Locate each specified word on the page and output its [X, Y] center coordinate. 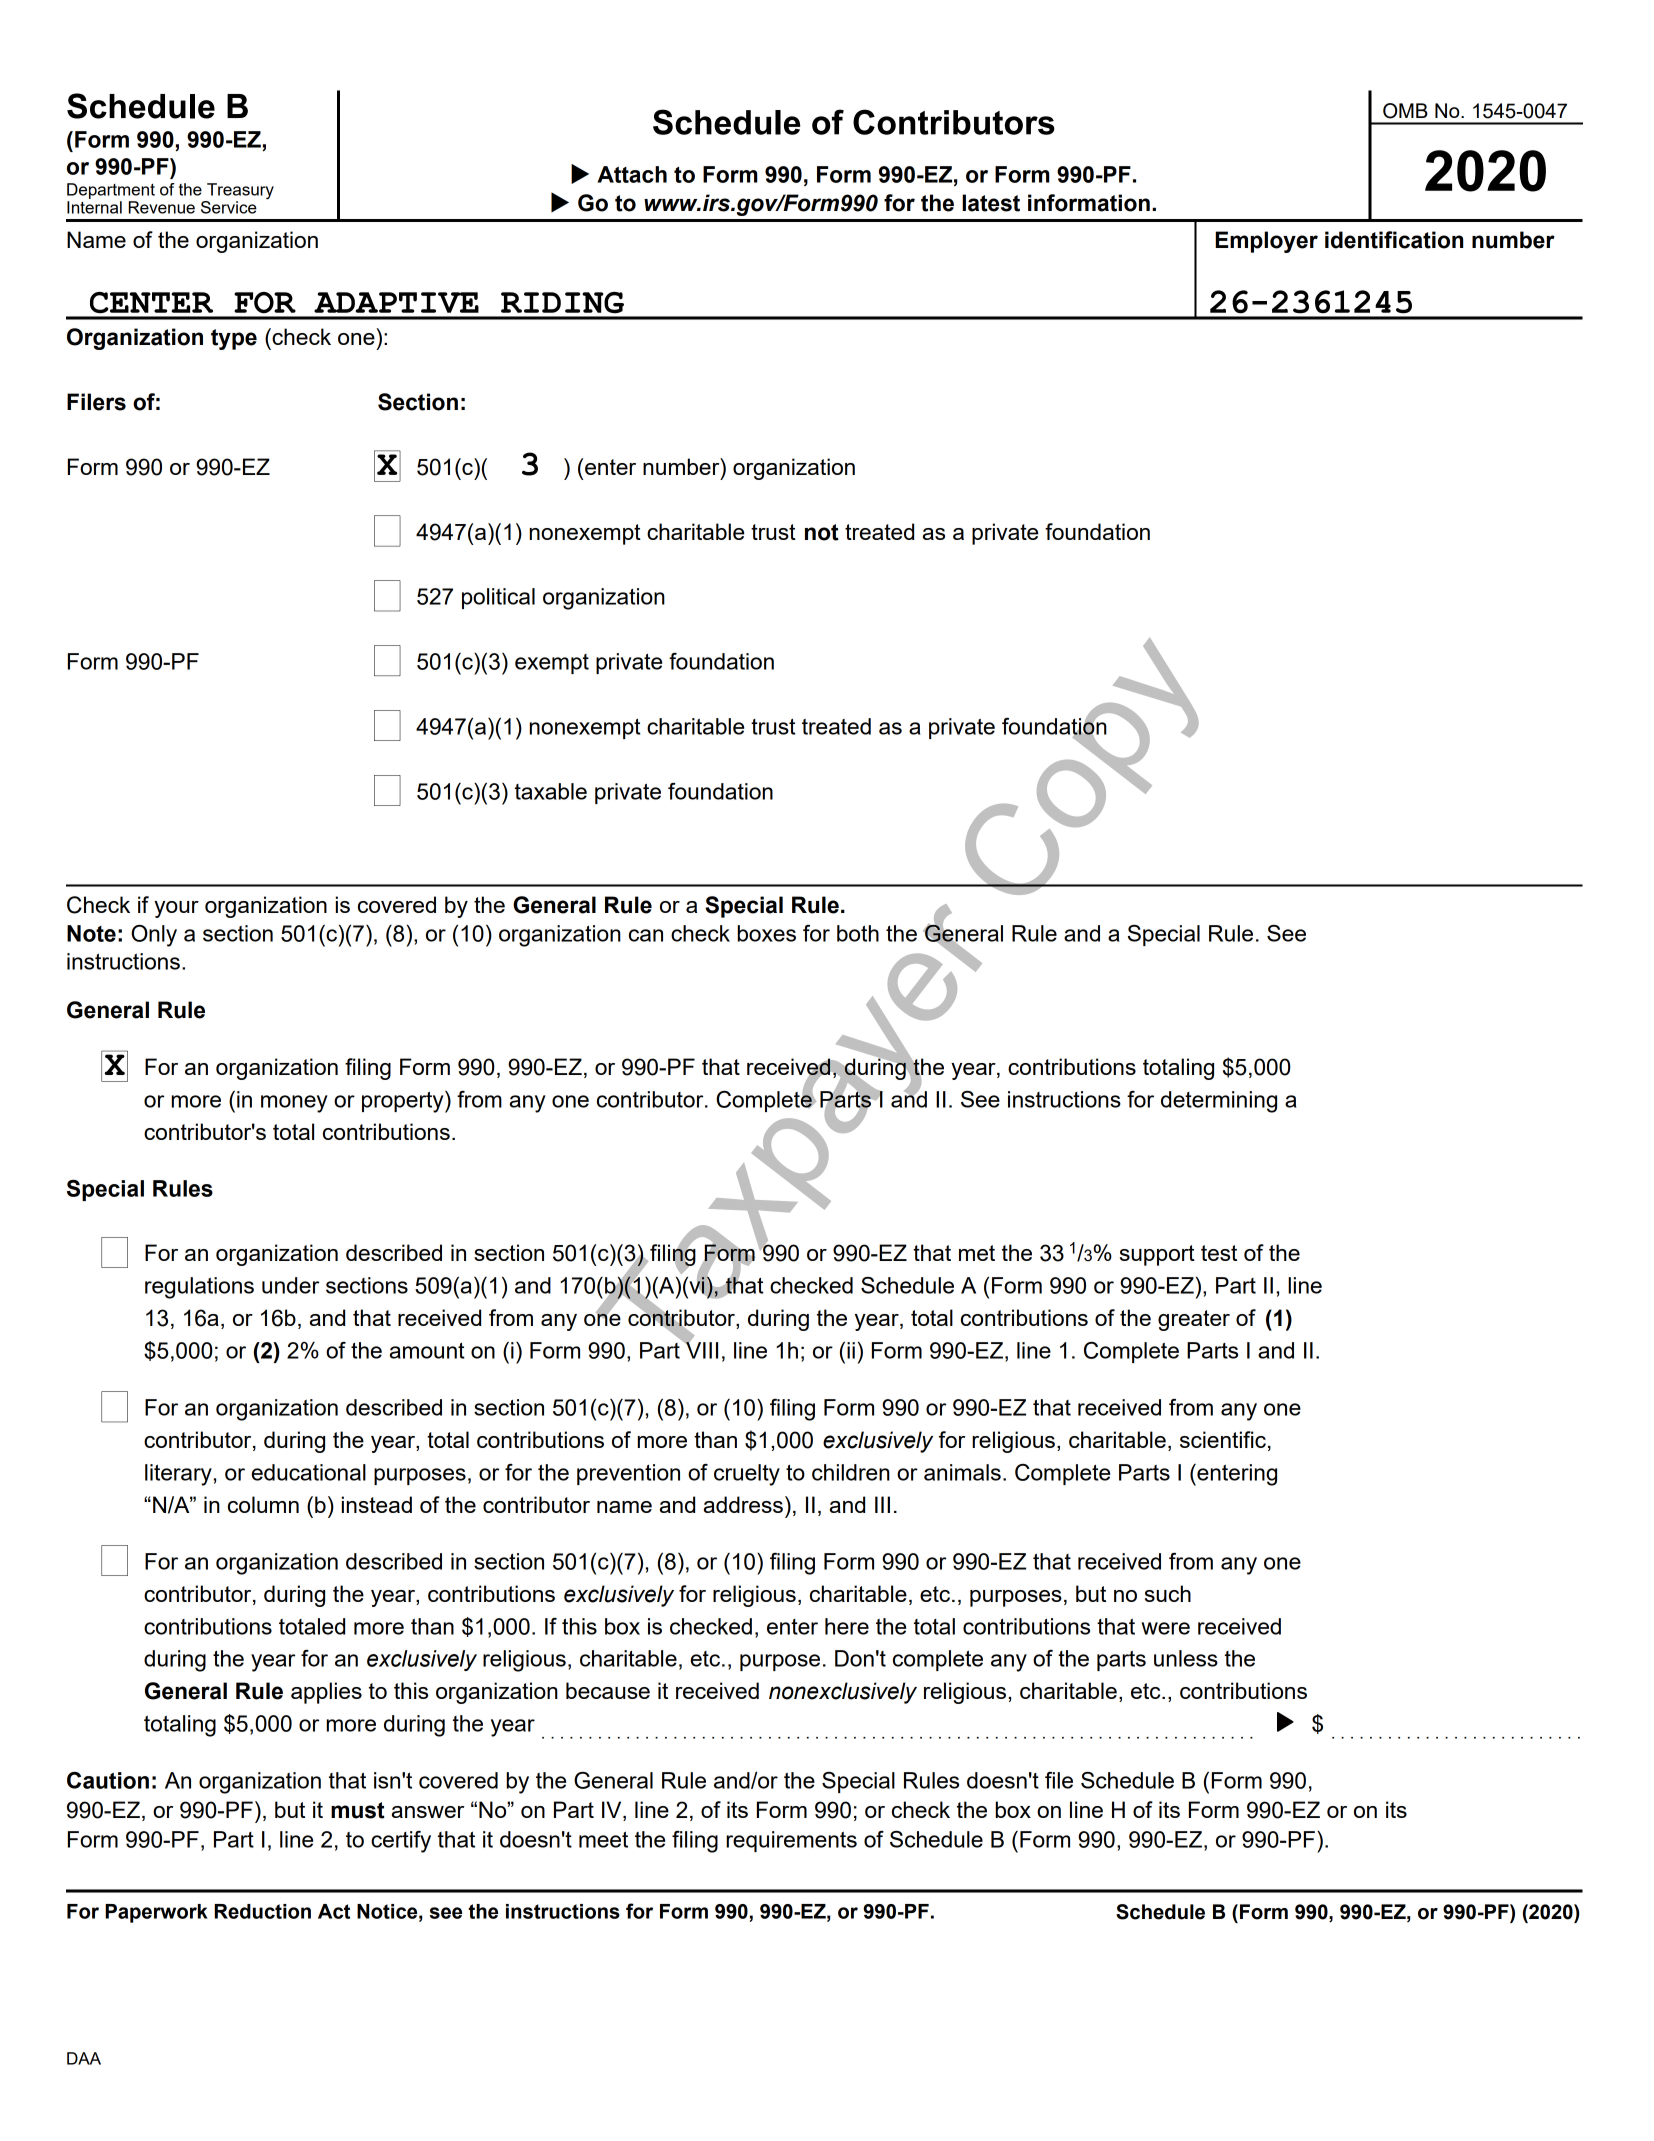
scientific [1223, 1439]
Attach [632, 174]
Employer [1266, 242]
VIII [701, 1349]
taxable [551, 791]
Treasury [240, 191]
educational [309, 1472]
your [176, 909]
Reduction [262, 1911]
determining [1219, 1102]
